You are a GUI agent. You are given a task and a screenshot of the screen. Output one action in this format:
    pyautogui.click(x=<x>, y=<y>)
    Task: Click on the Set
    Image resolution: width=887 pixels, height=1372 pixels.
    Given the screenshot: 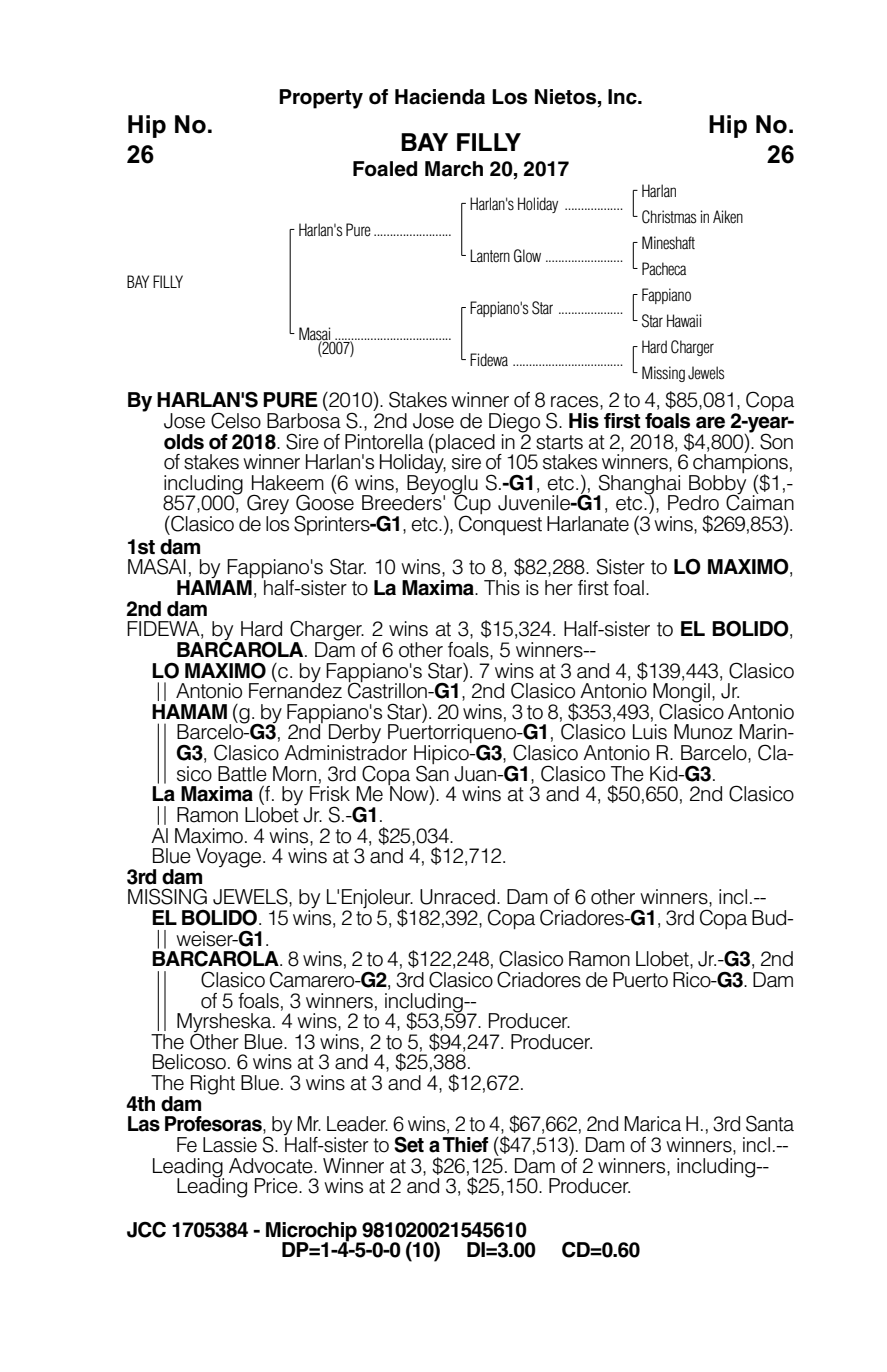 What is the action you would take?
    pyautogui.click(x=409, y=1144)
